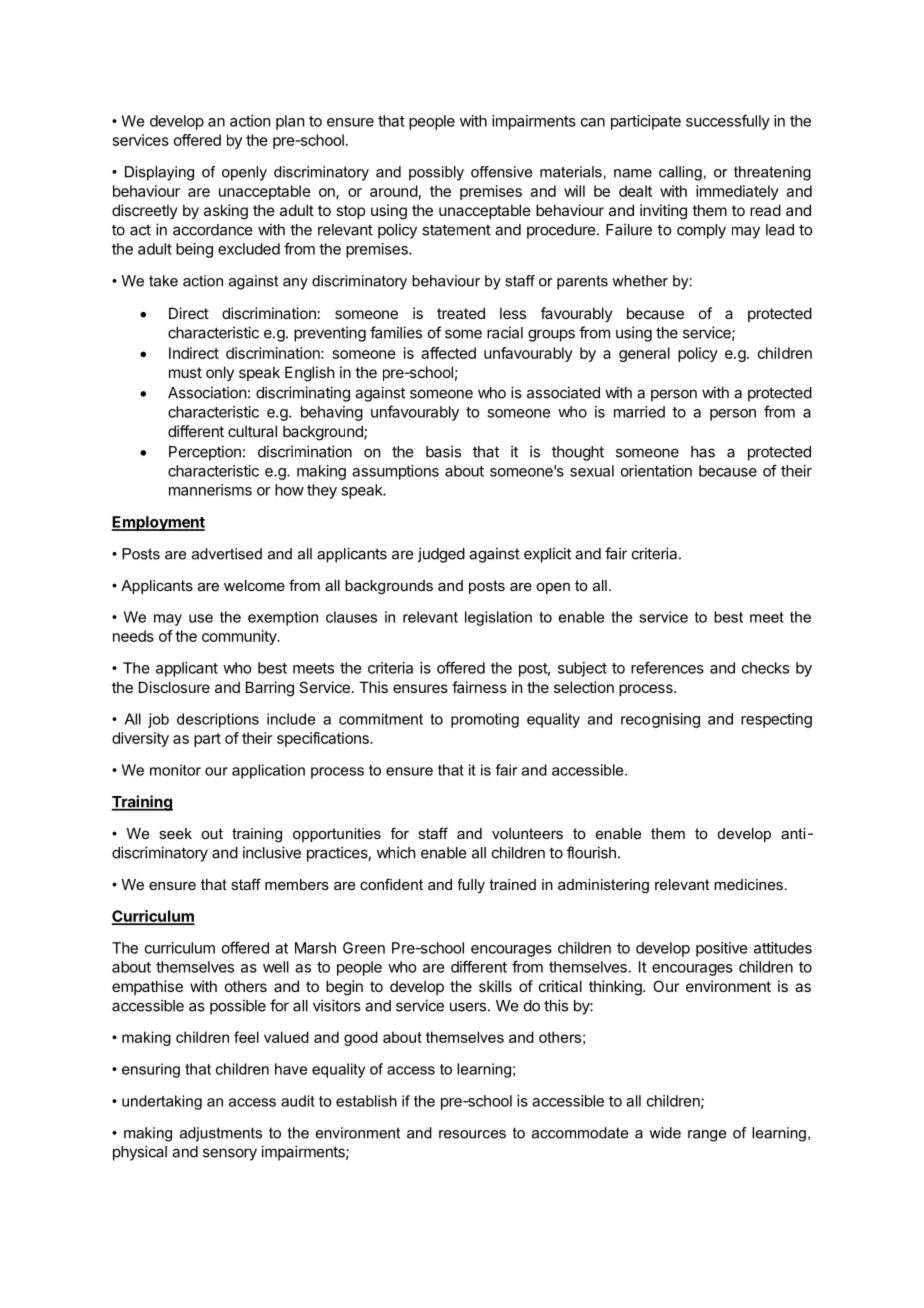  What do you see at coordinates (707, 1136) in the screenshot?
I see `range` at bounding box center [707, 1136].
